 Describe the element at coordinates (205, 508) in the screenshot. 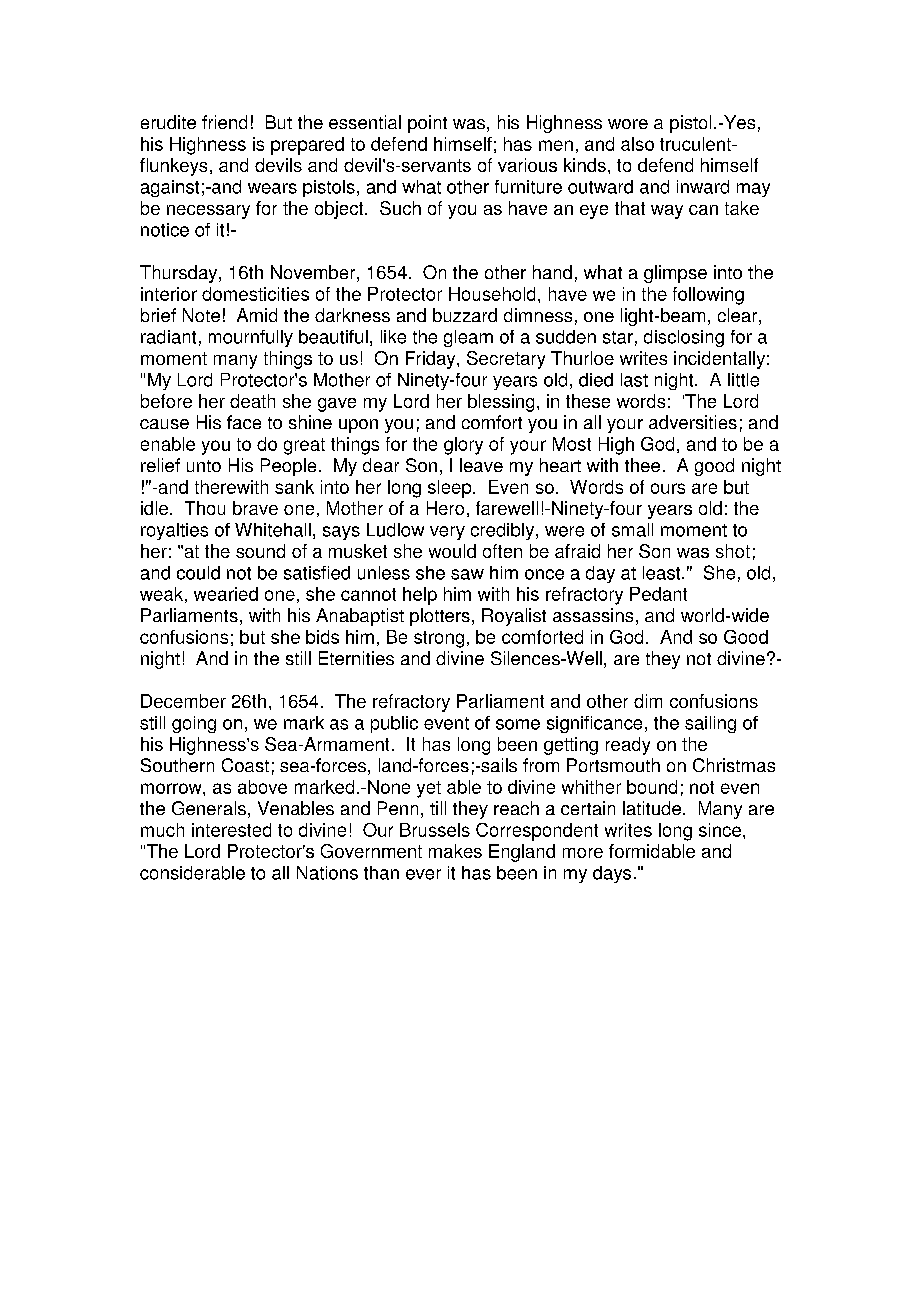

I see `Thou` at that location.
